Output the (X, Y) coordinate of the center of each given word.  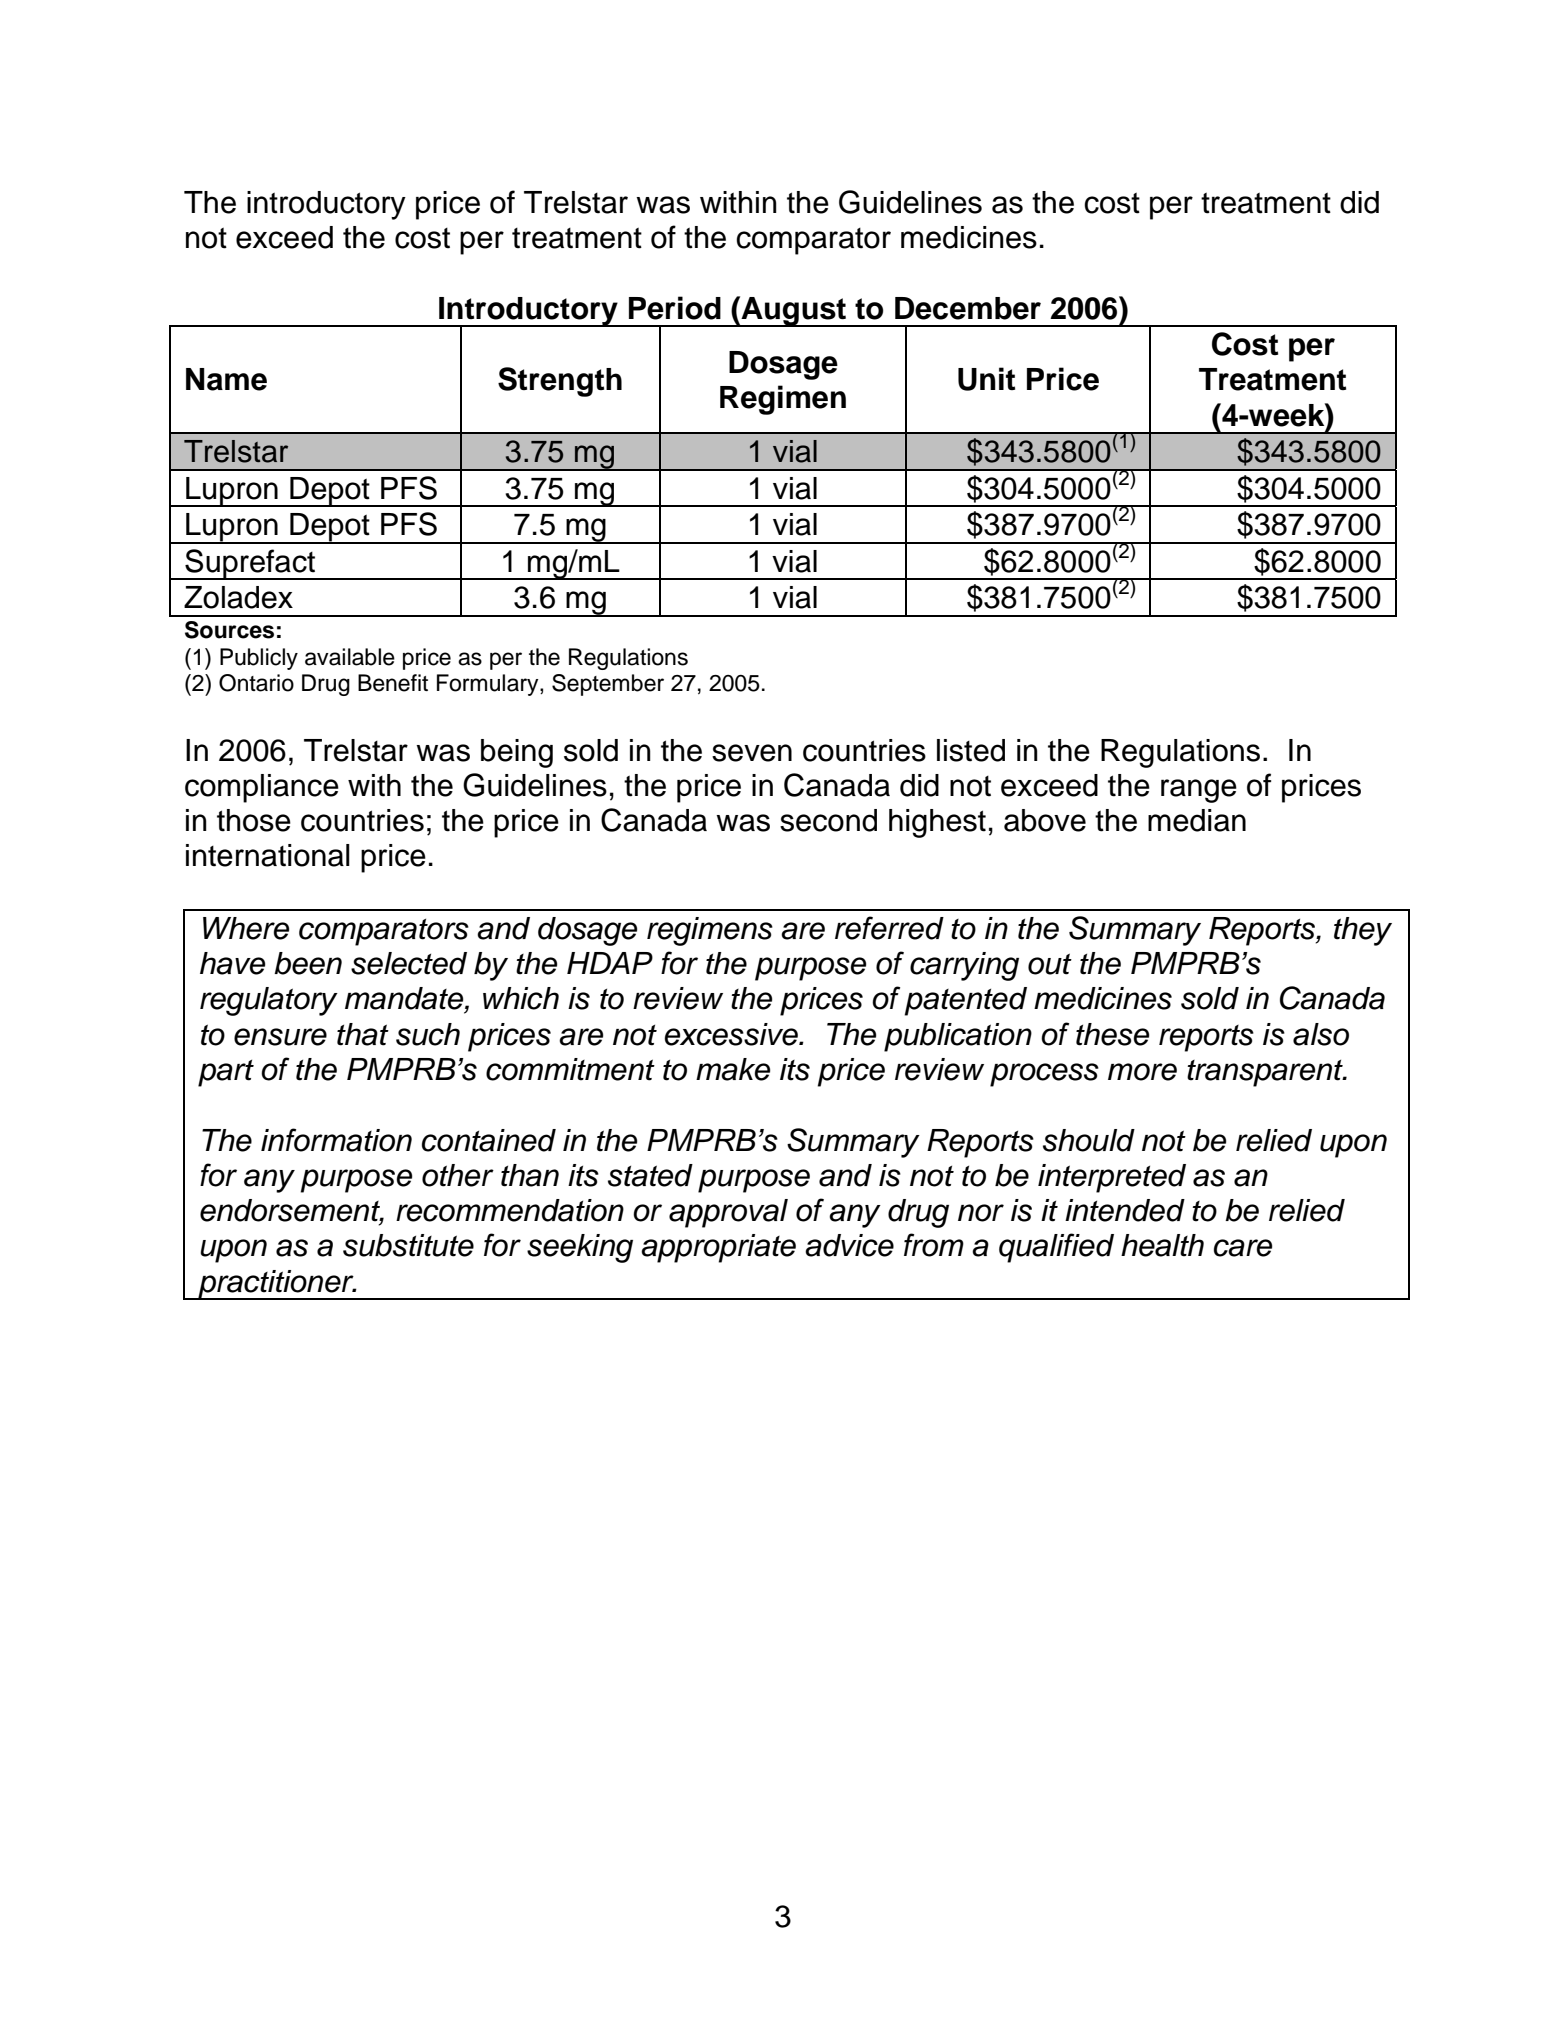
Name (226, 379)
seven (752, 753)
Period (675, 308)
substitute (408, 1245)
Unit (986, 379)
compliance (262, 788)
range (1199, 791)
